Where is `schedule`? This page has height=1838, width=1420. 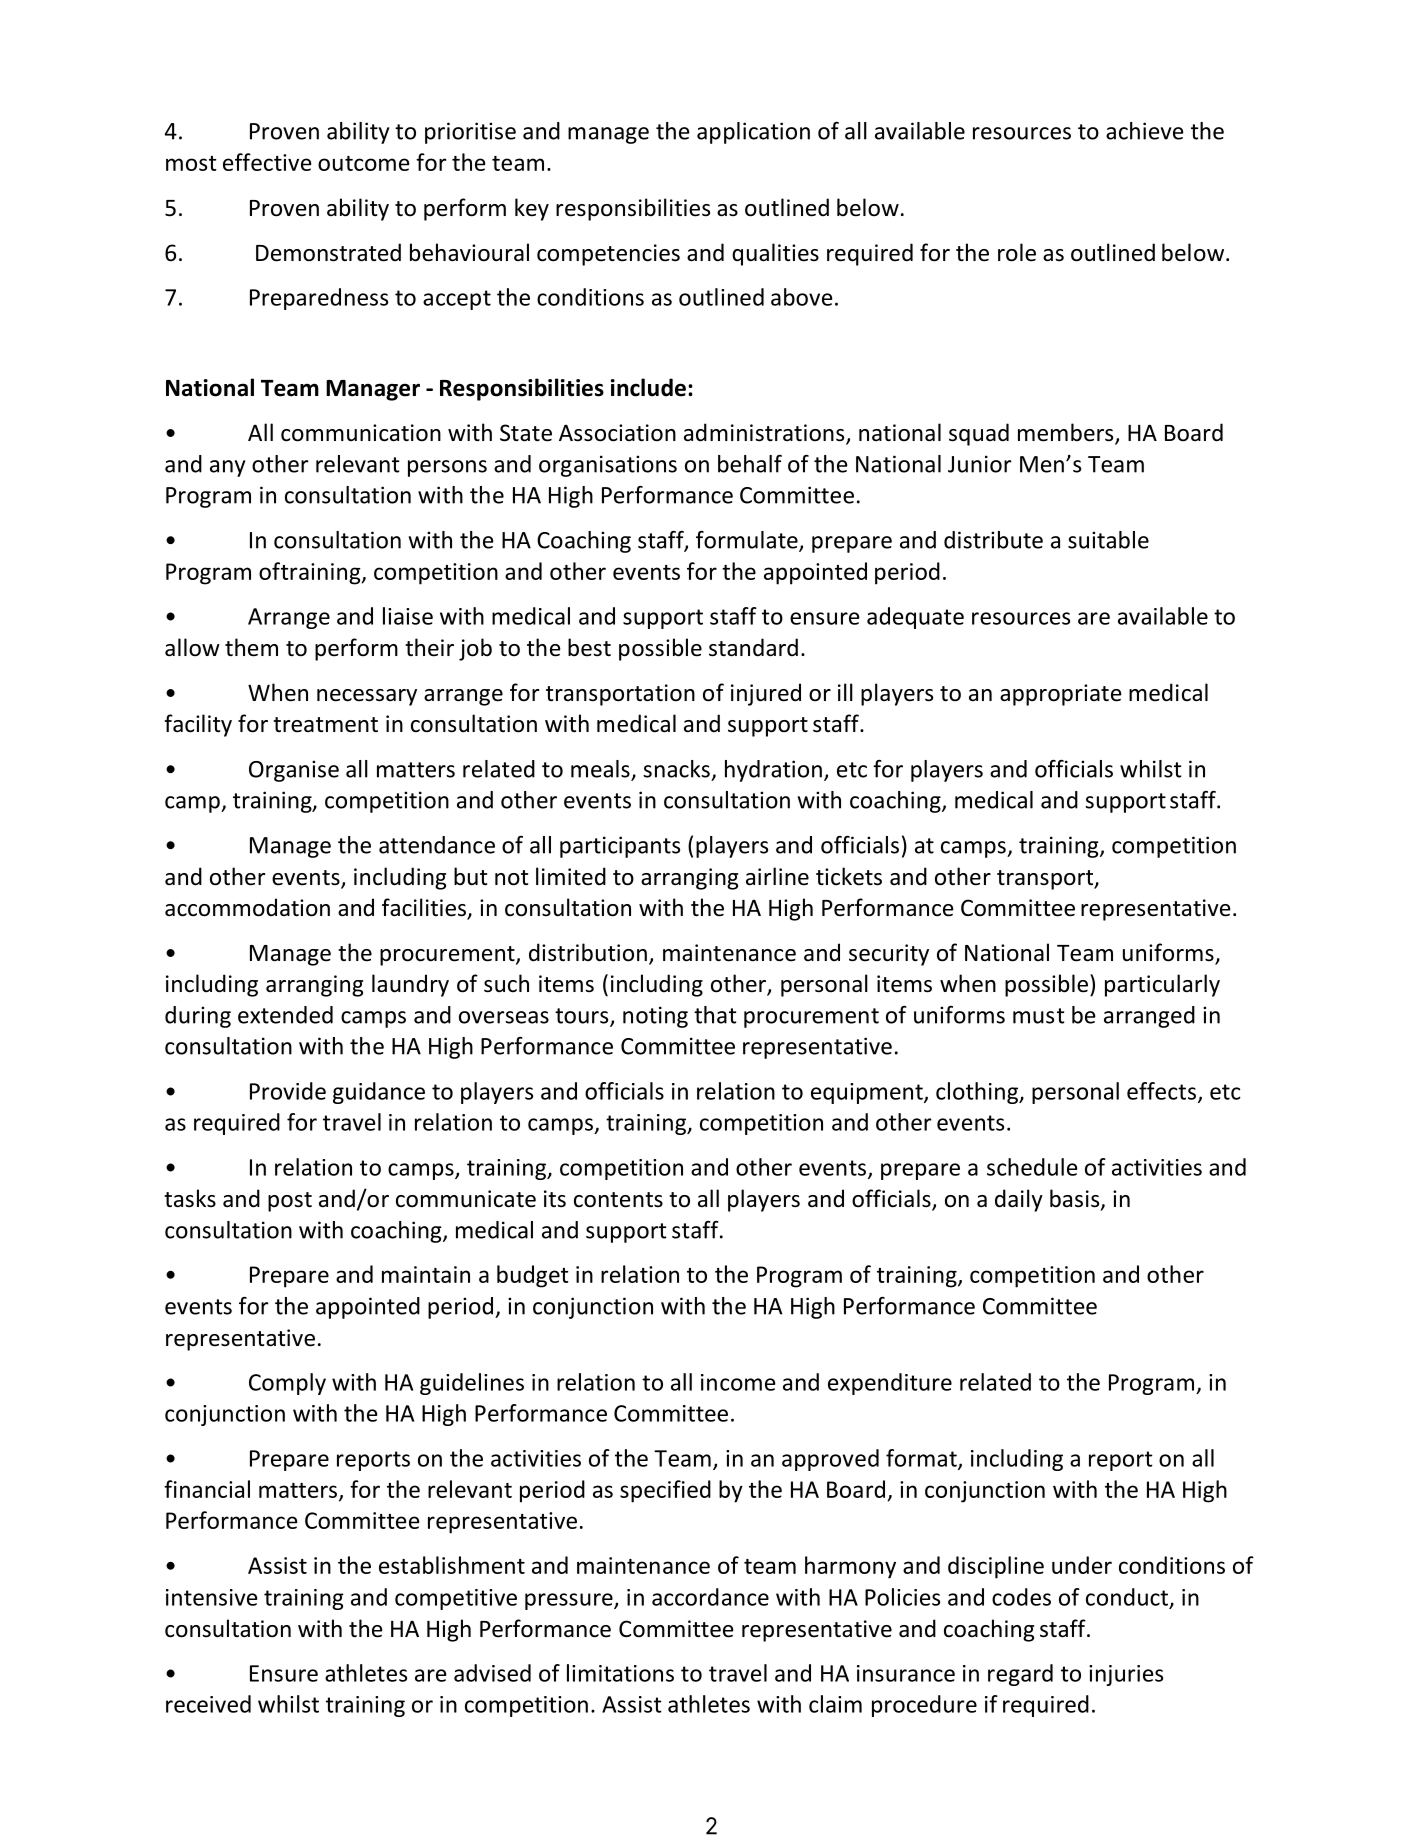
schedule is located at coordinates (1032, 1167).
